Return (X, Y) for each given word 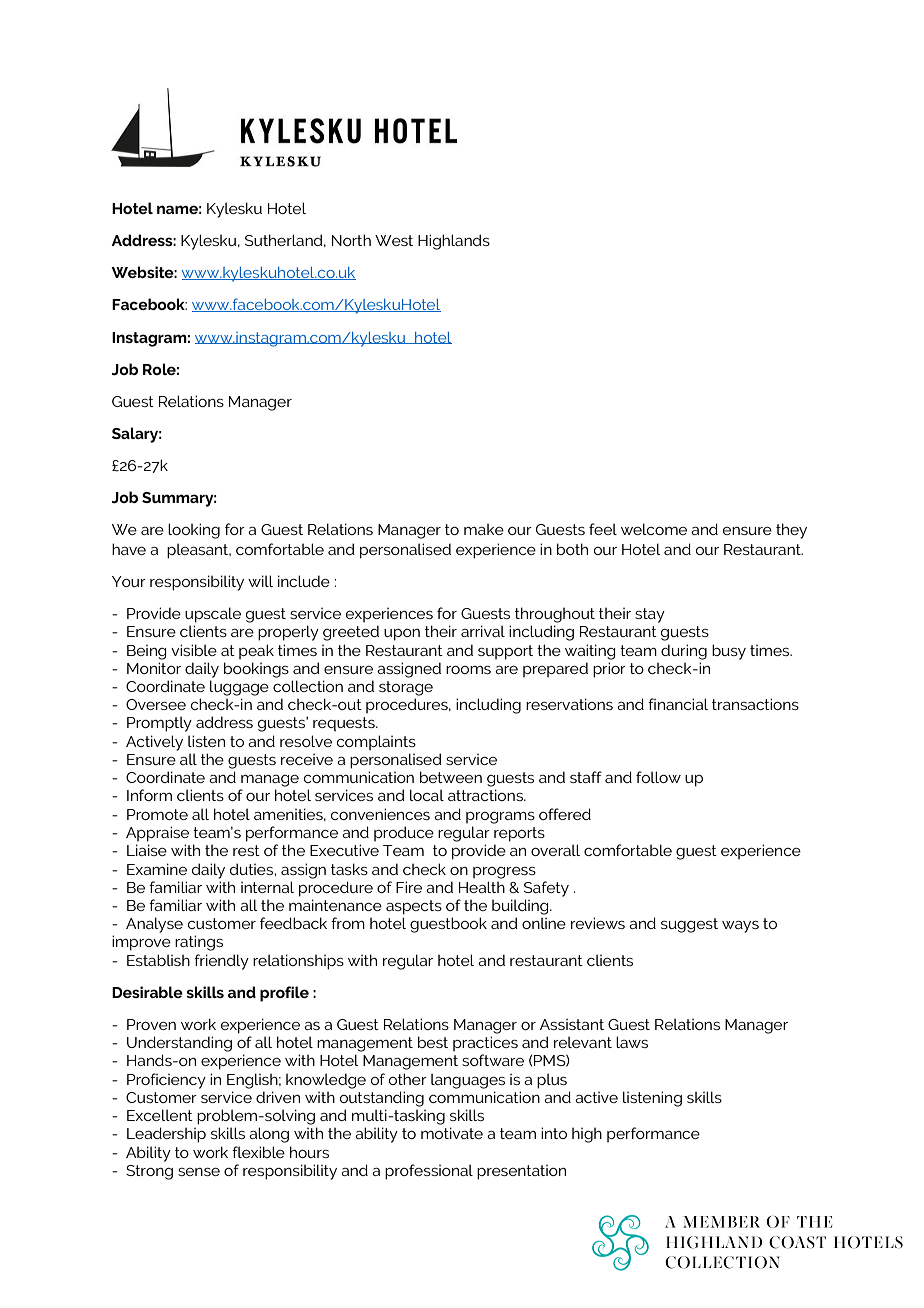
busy (729, 652)
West (394, 240)
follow (658, 777)
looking (194, 531)
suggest (689, 925)
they (791, 531)
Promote (157, 814)
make (484, 529)
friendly (221, 962)
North (351, 240)
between (451, 777)
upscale (213, 615)
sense (199, 1172)
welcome (654, 529)
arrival (483, 631)
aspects (414, 907)
